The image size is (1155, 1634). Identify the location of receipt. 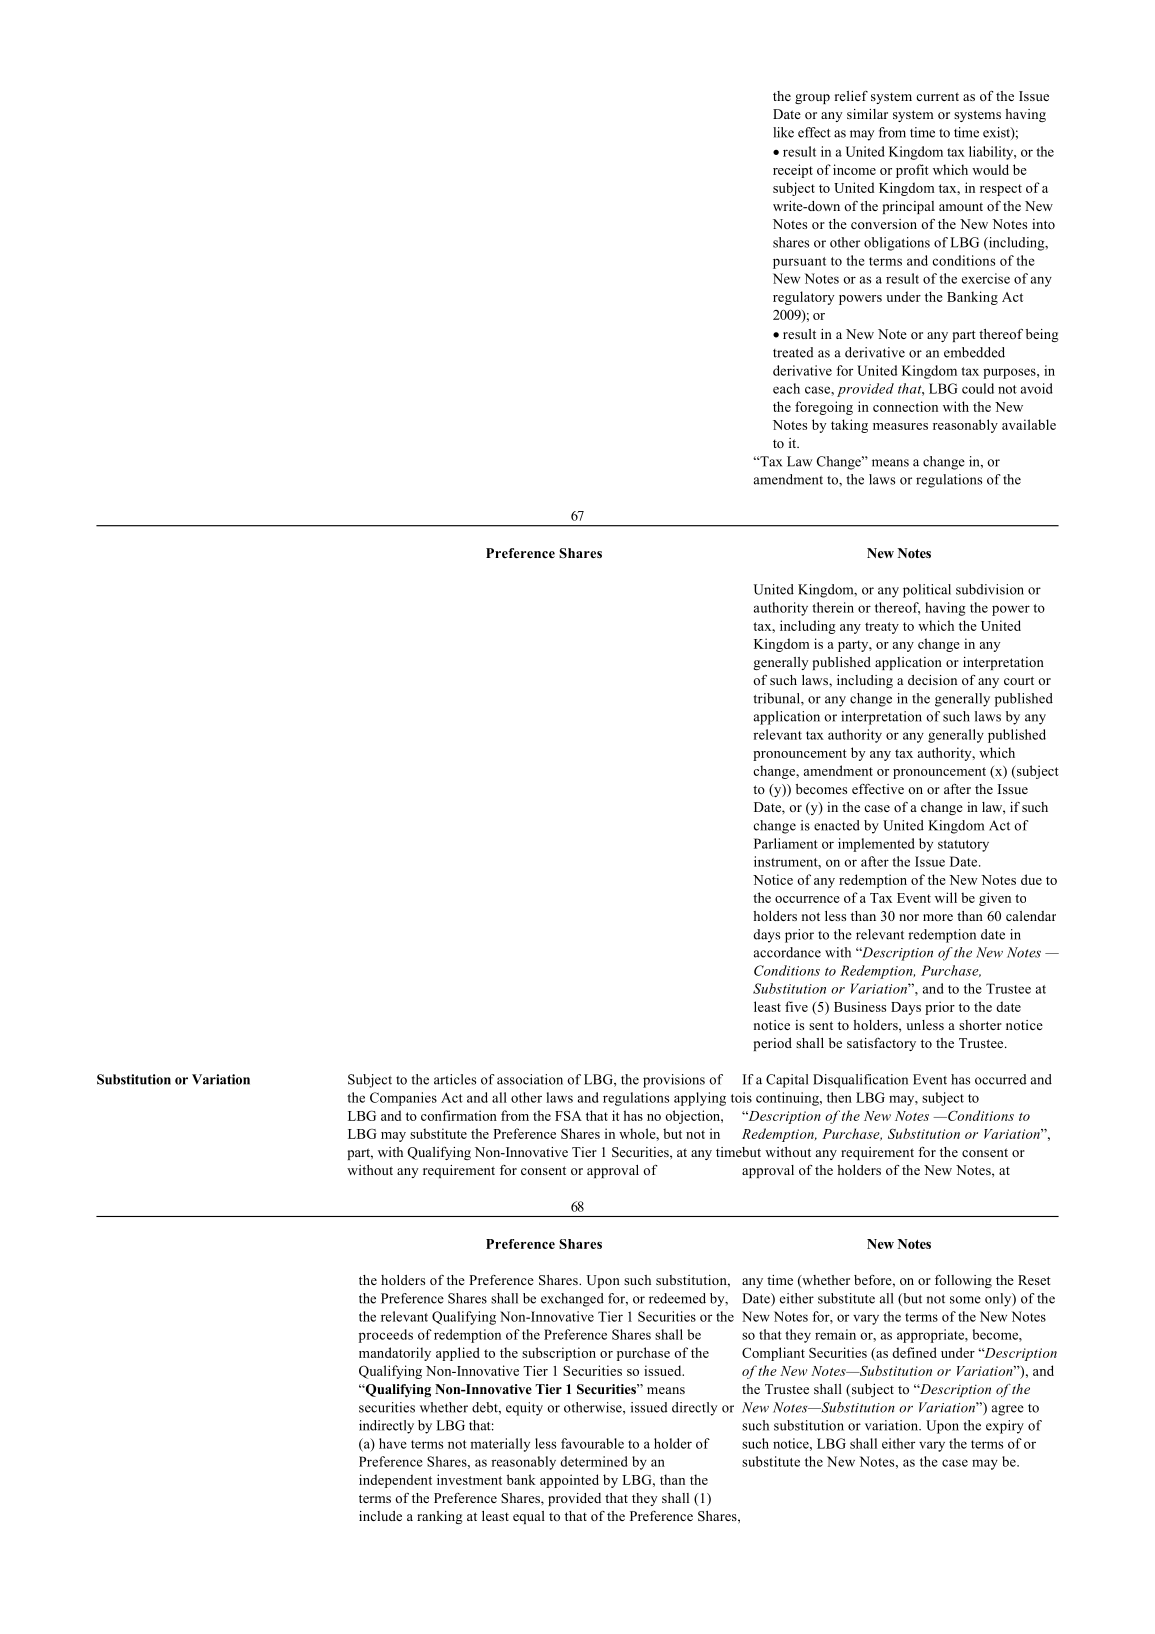
(793, 171).
